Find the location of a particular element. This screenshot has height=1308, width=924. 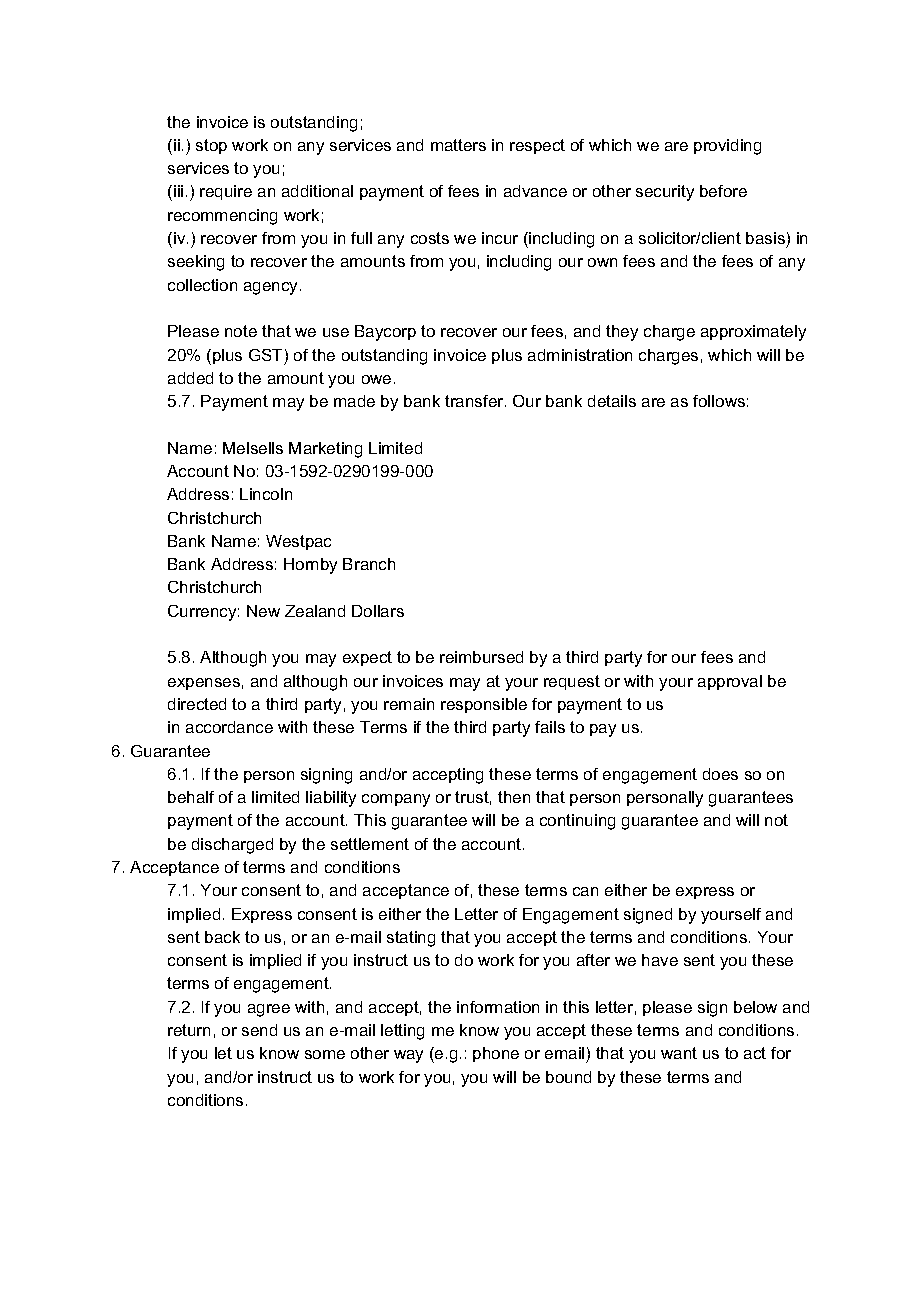

before is located at coordinates (723, 191).
